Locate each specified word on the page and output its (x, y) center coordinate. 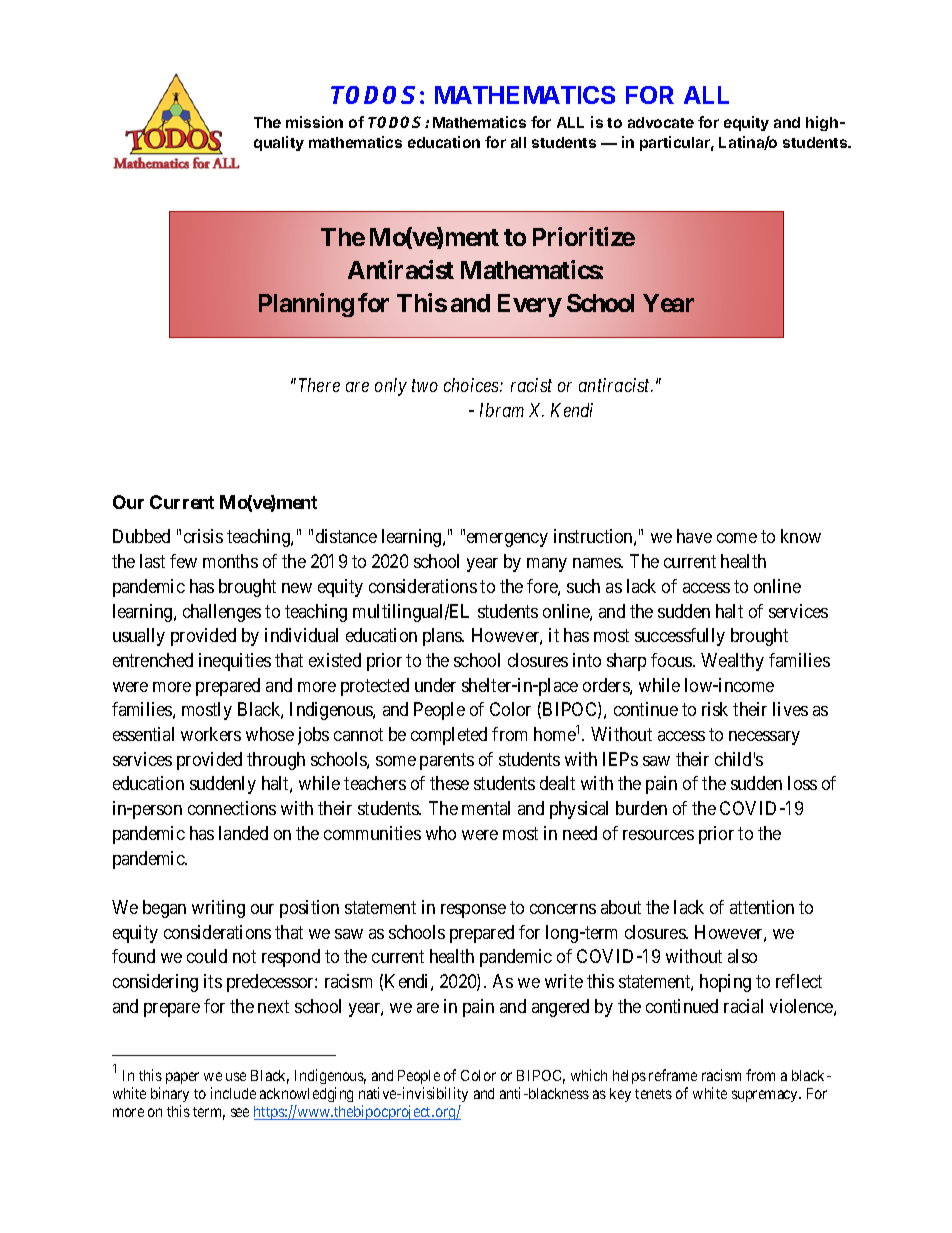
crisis (203, 536)
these (449, 783)
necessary (764, 738)
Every (530, 305)
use (236, 1076)
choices (472, 385)
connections (232, 808)
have (694, 536)
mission (314, 122)
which (589, 1075)
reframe (673, 1075)
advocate (661, 122)
